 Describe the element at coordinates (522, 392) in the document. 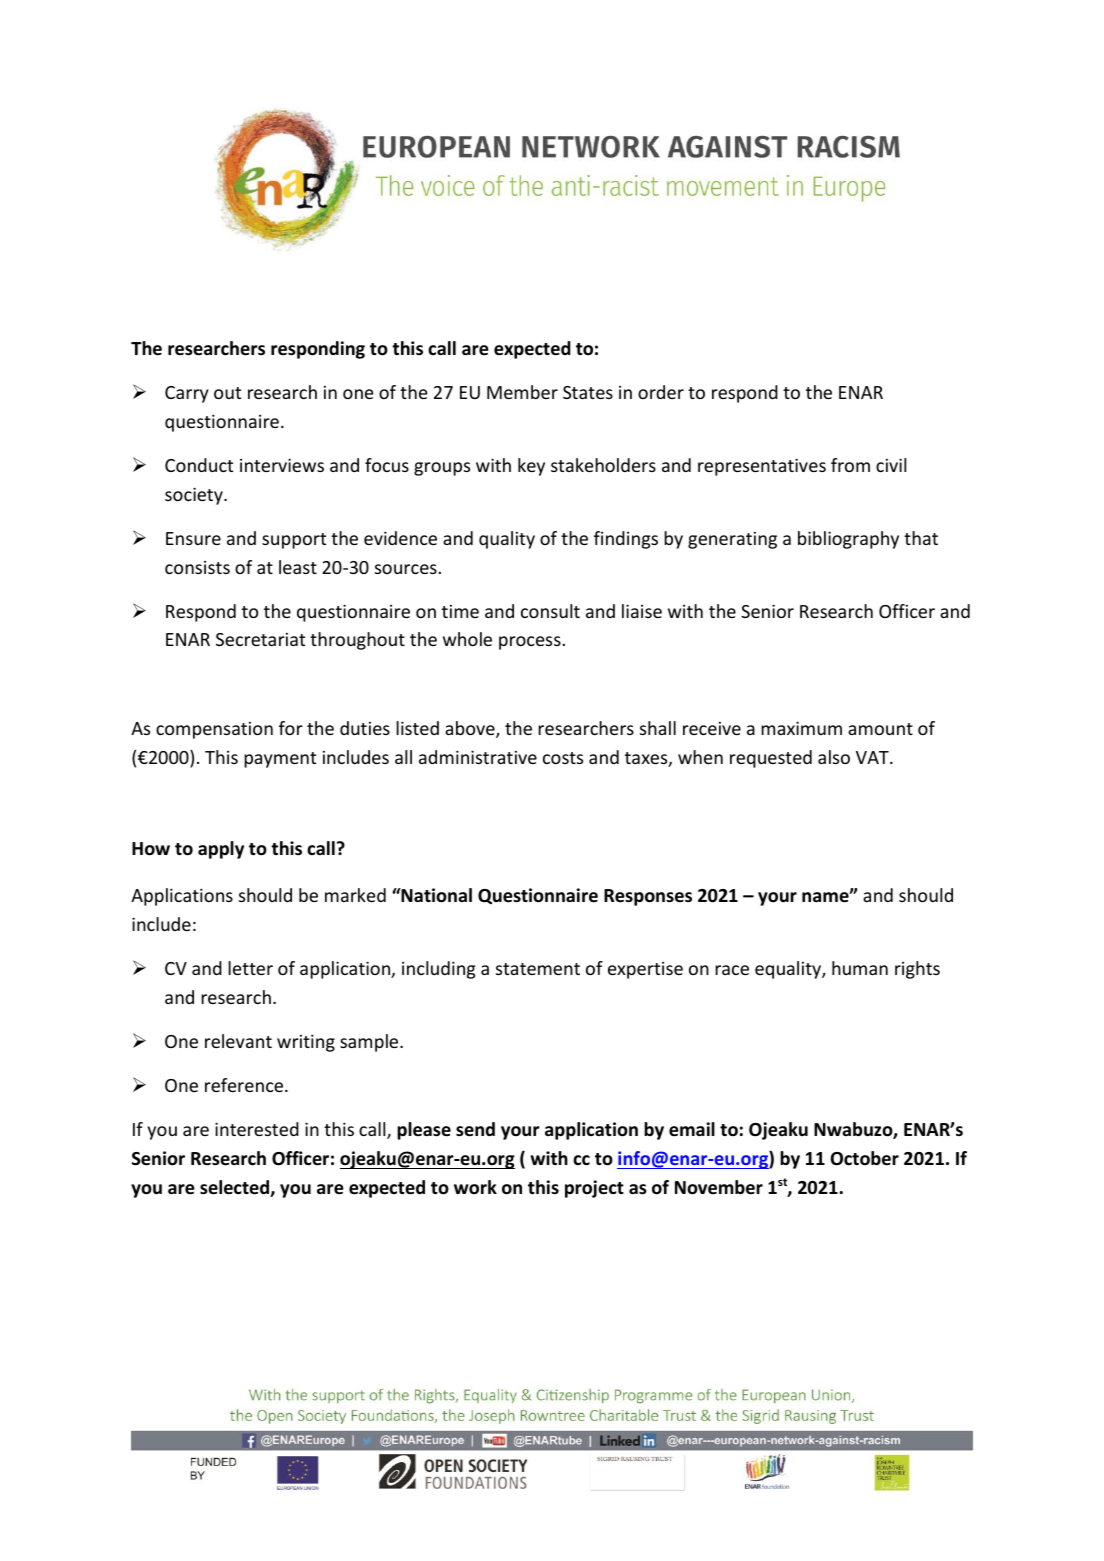

I see `Member` at that location.
